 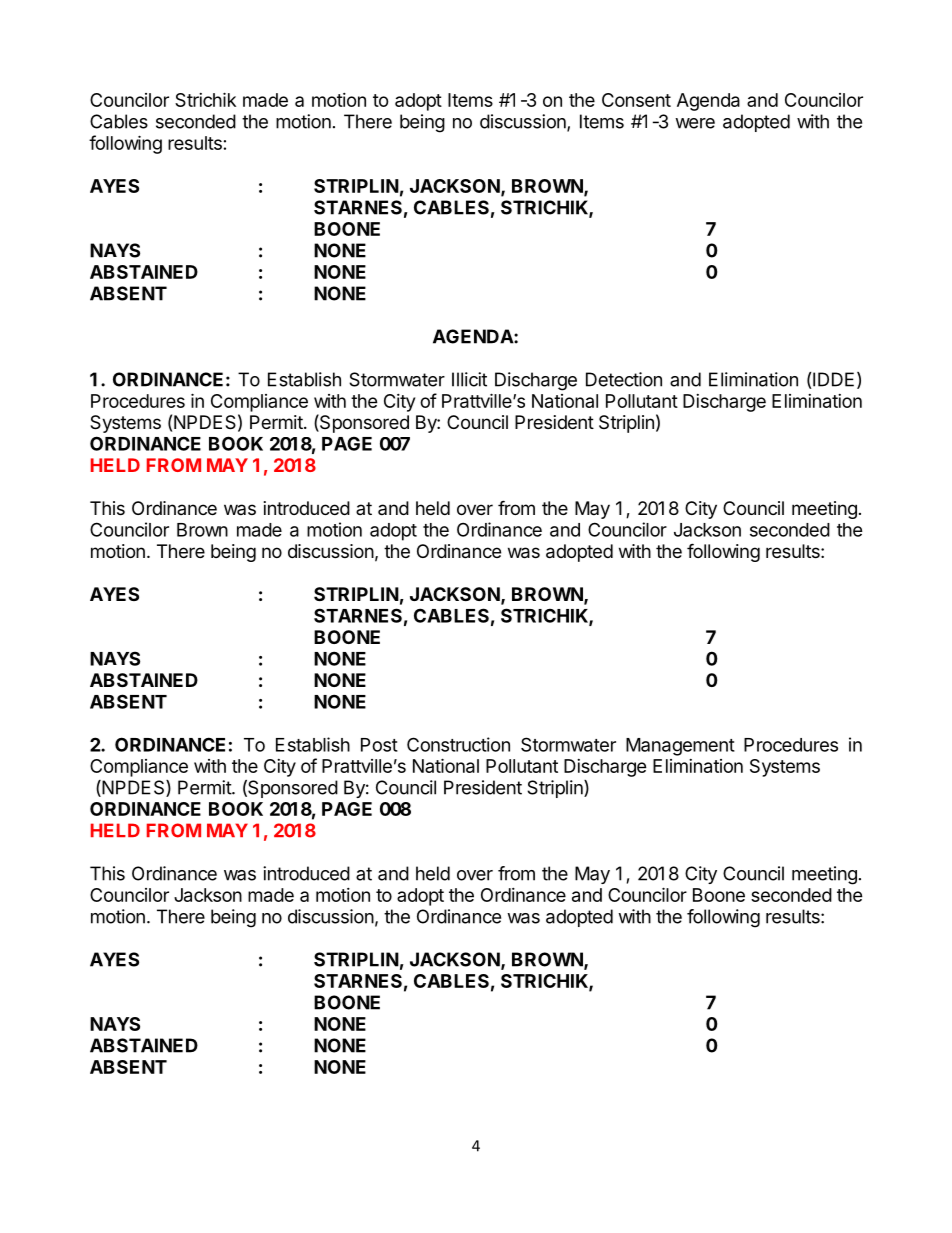 What do you see at coordinates (469, 379) in the screenshot?
I see `Illicit` at bounding box center [469, 379].
